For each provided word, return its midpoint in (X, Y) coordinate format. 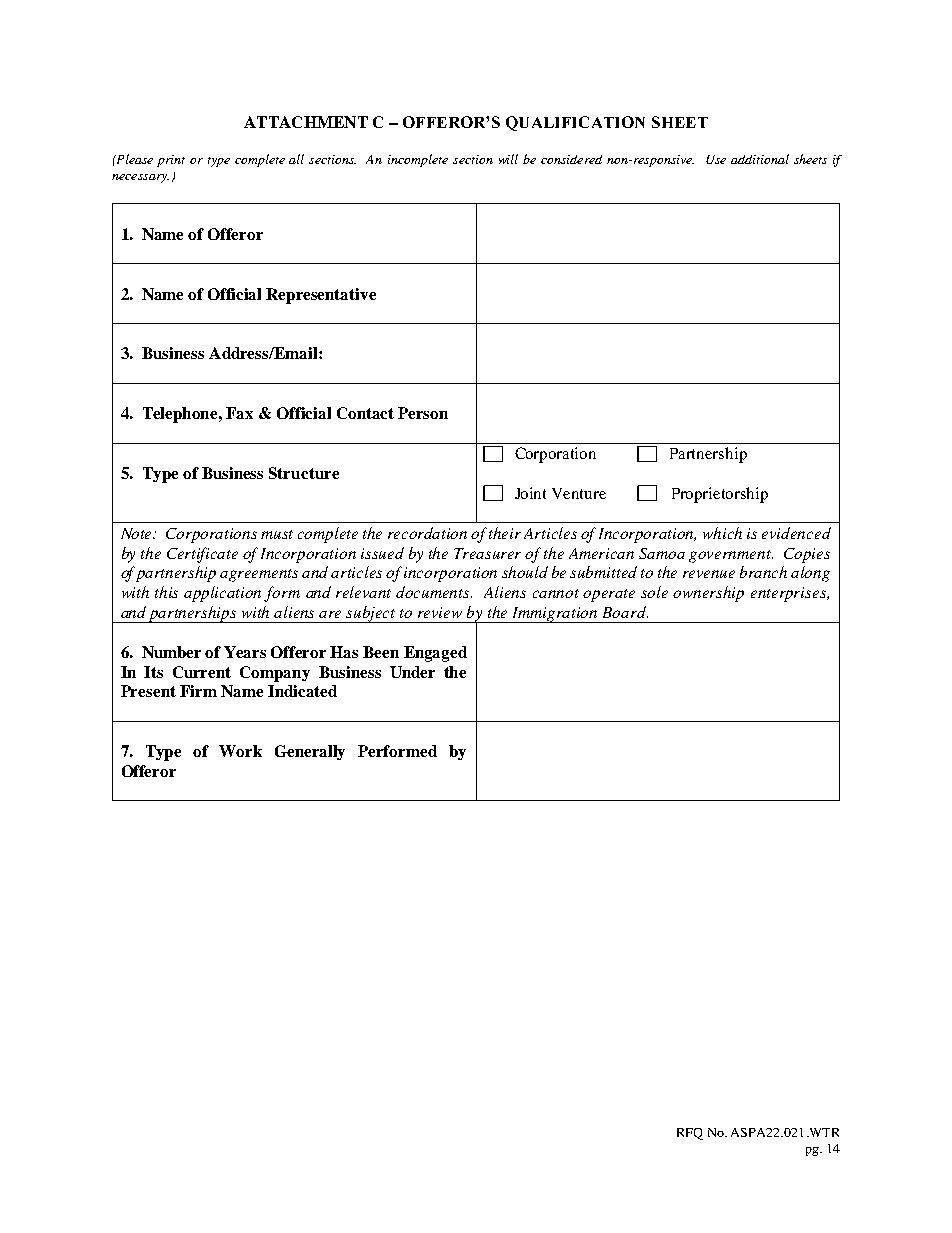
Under (412, 672)
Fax (239, 413)
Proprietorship (720, 495)
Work (240, 751)
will (508, 159)
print (171, 161)
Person (423, 413)
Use (716, 159)
